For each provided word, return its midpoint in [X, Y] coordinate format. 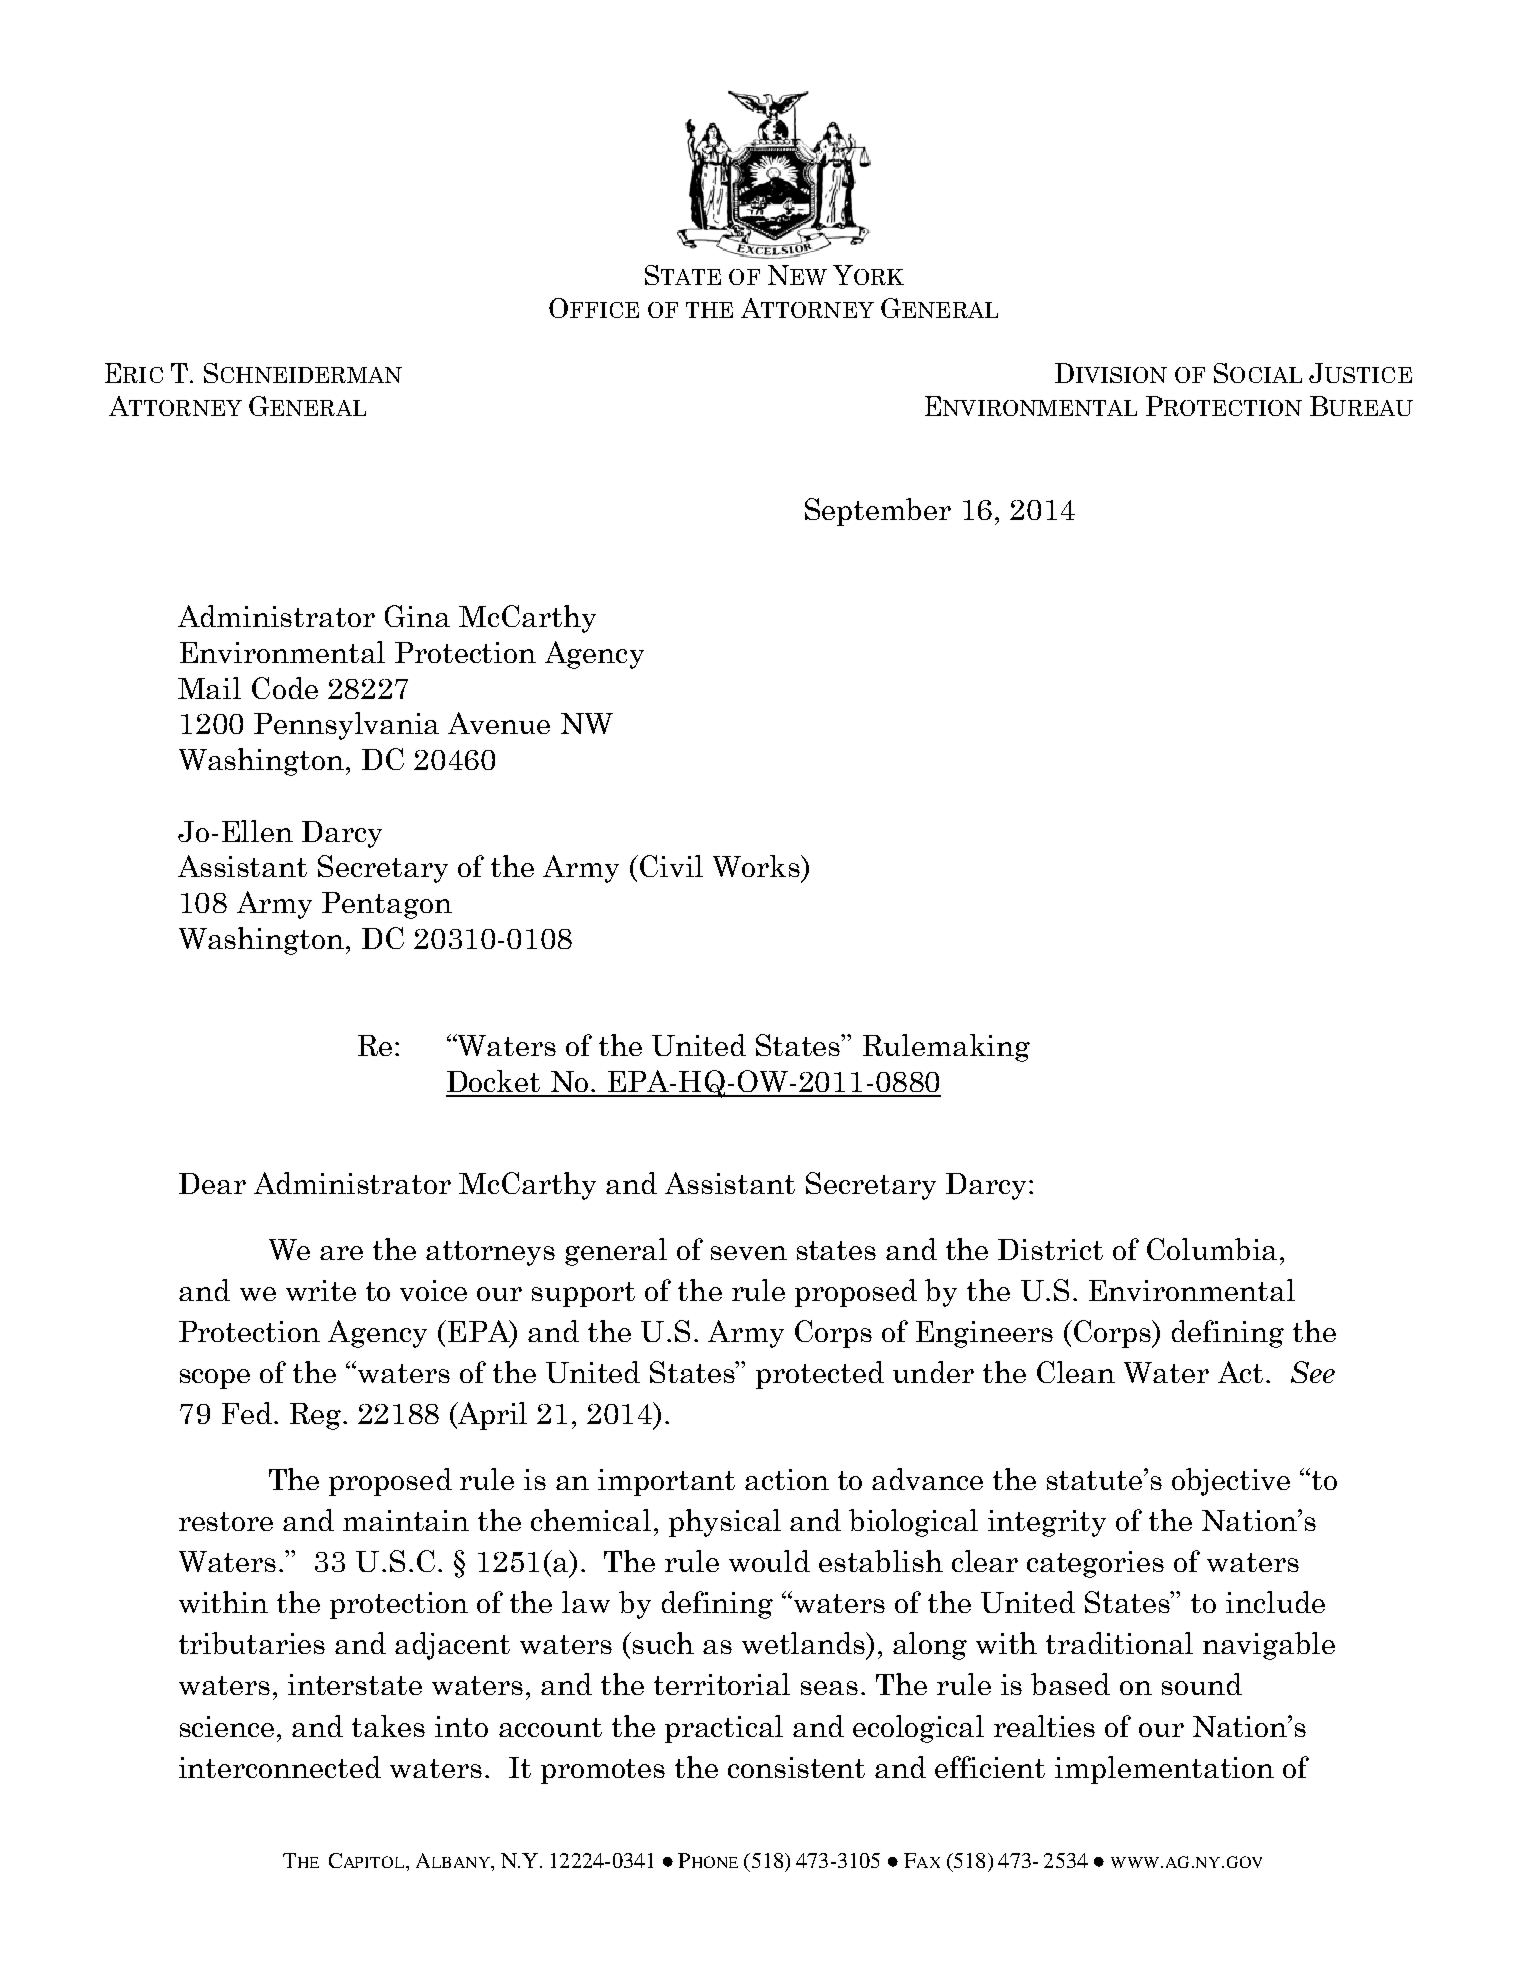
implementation [1164, 1770]
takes [388, 1726]
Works [757, 866]
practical [724, 1729]
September [878, 512]
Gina [417, 616]
